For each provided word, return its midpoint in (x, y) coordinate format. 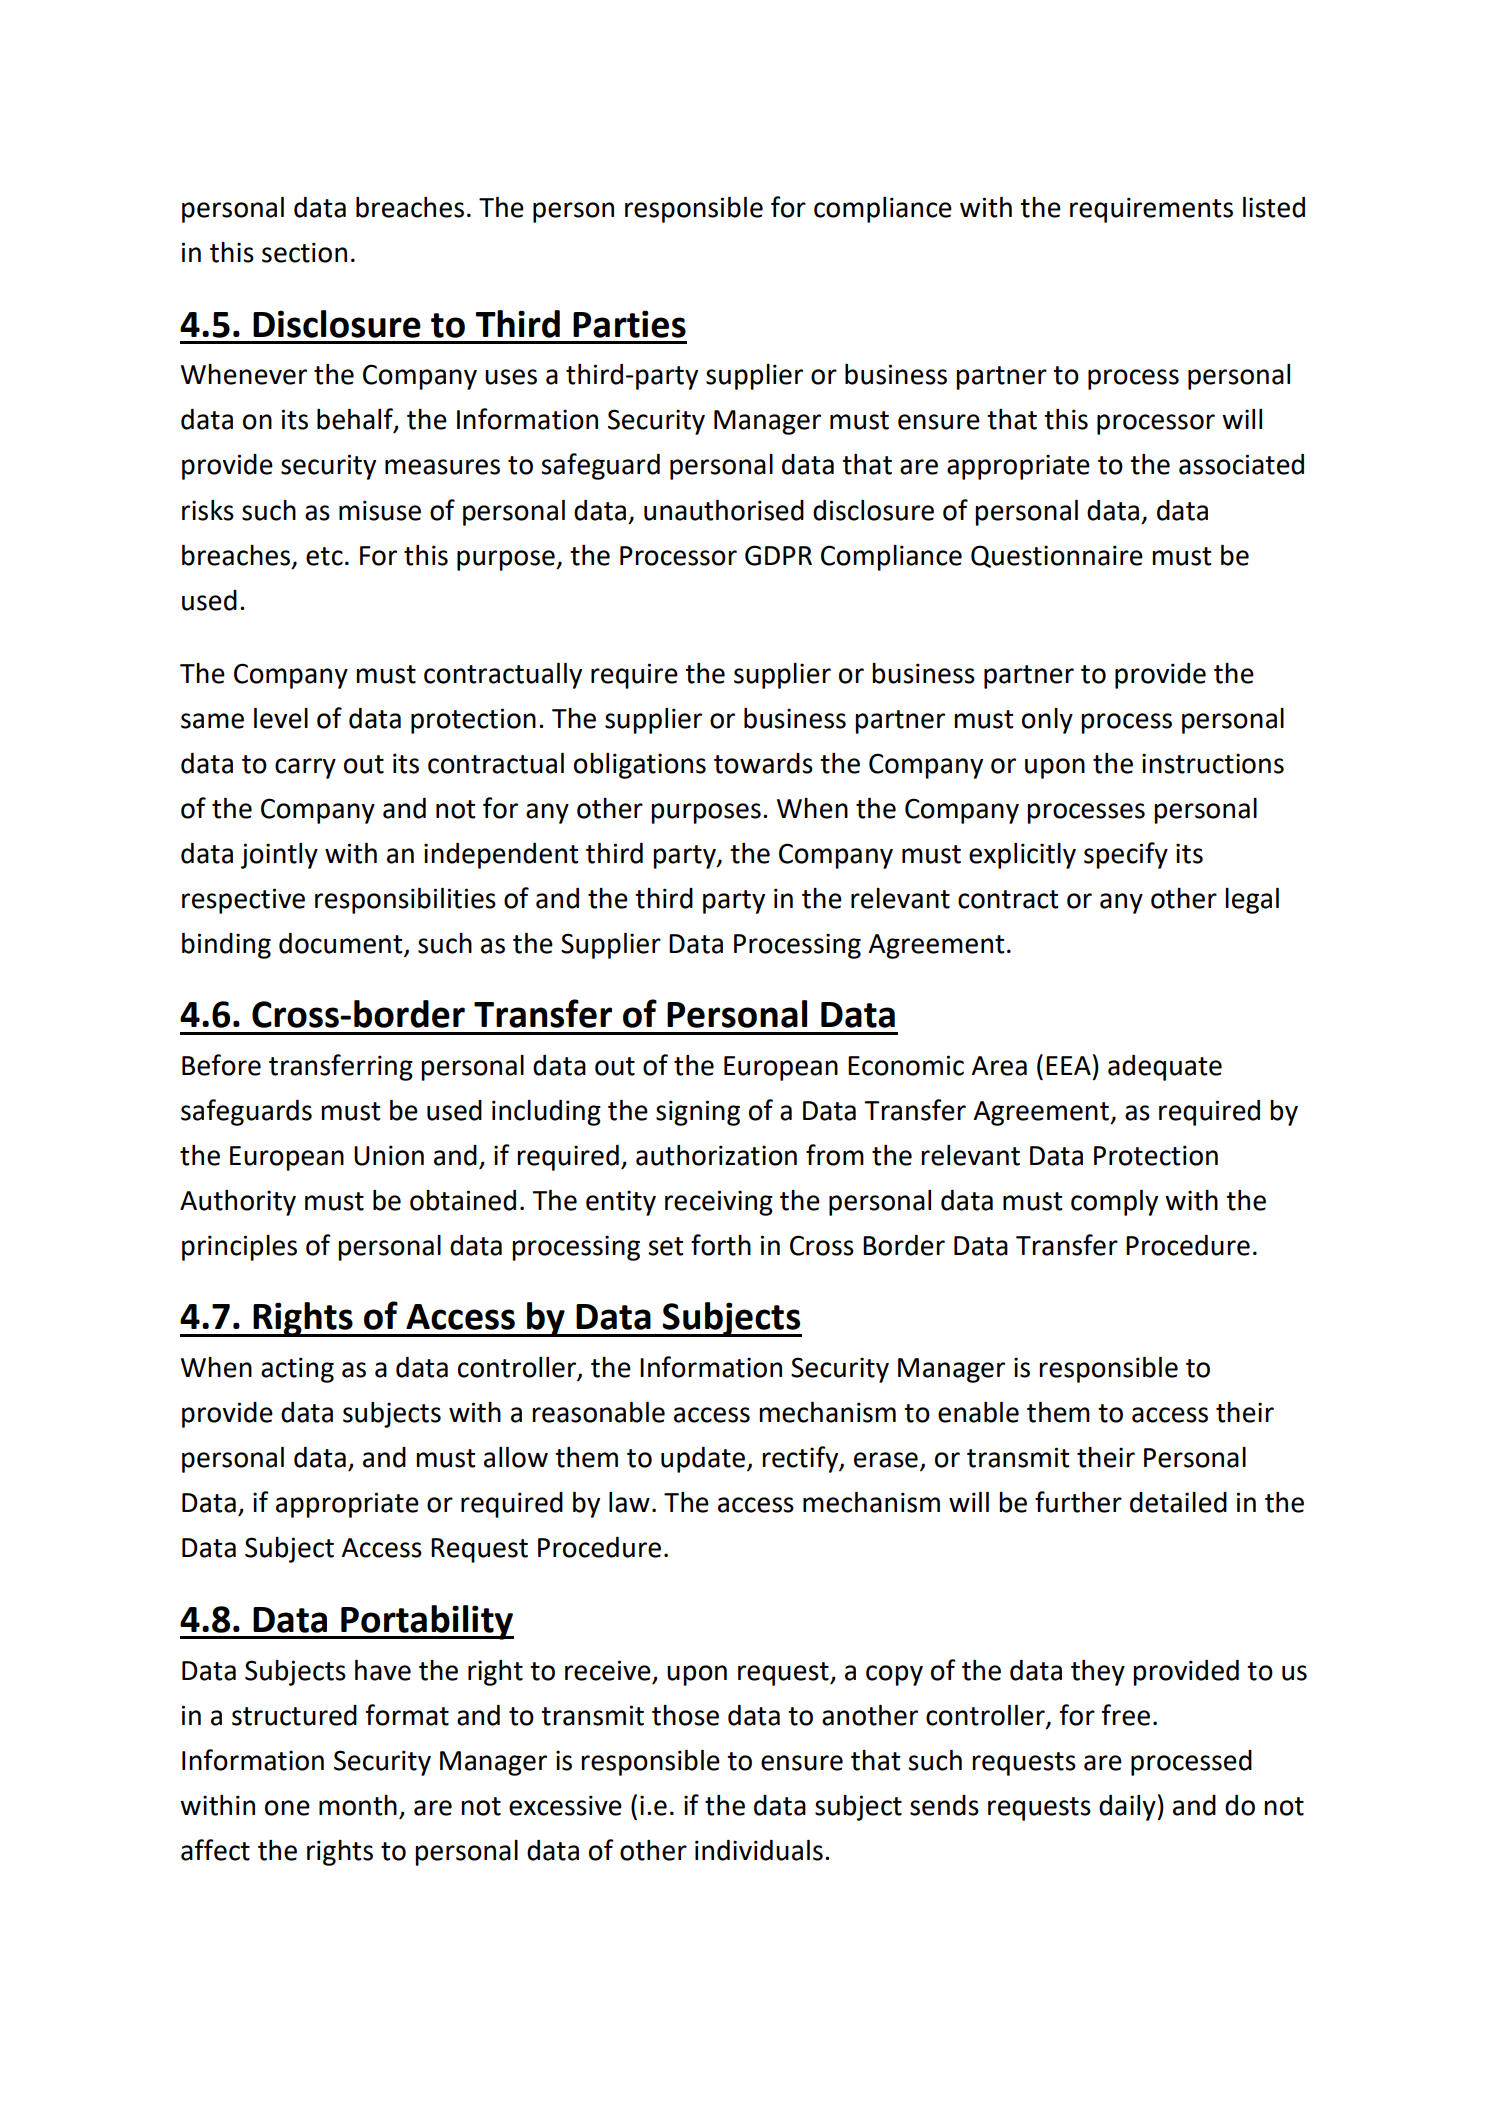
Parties (629, 324)
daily (1128, 1808)
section (304, 252)
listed (1274, 207)
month (358, 1805)
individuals (759, 1850)
